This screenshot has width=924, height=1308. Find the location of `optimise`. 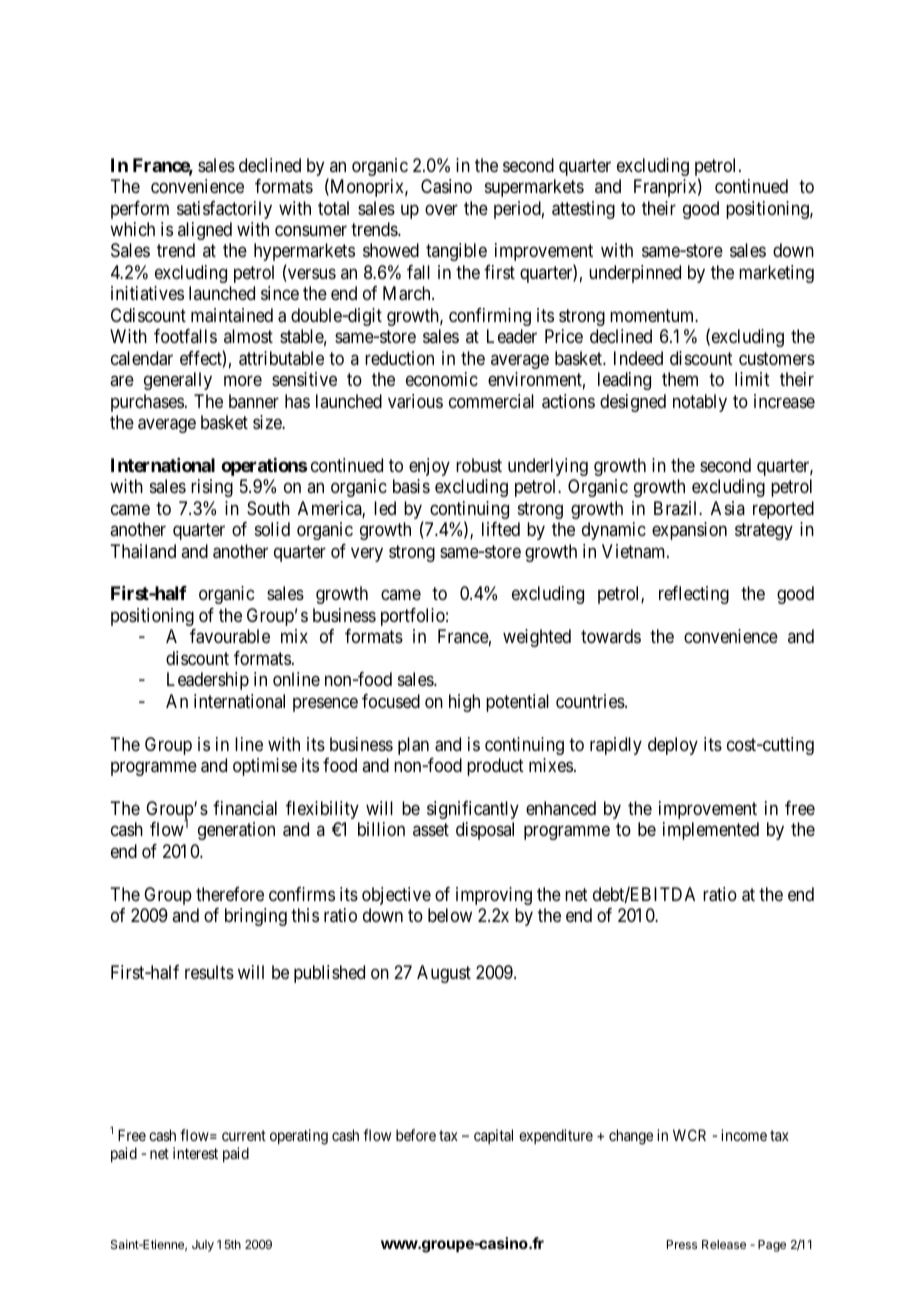

optimise is located at coordinates (265, 767).
